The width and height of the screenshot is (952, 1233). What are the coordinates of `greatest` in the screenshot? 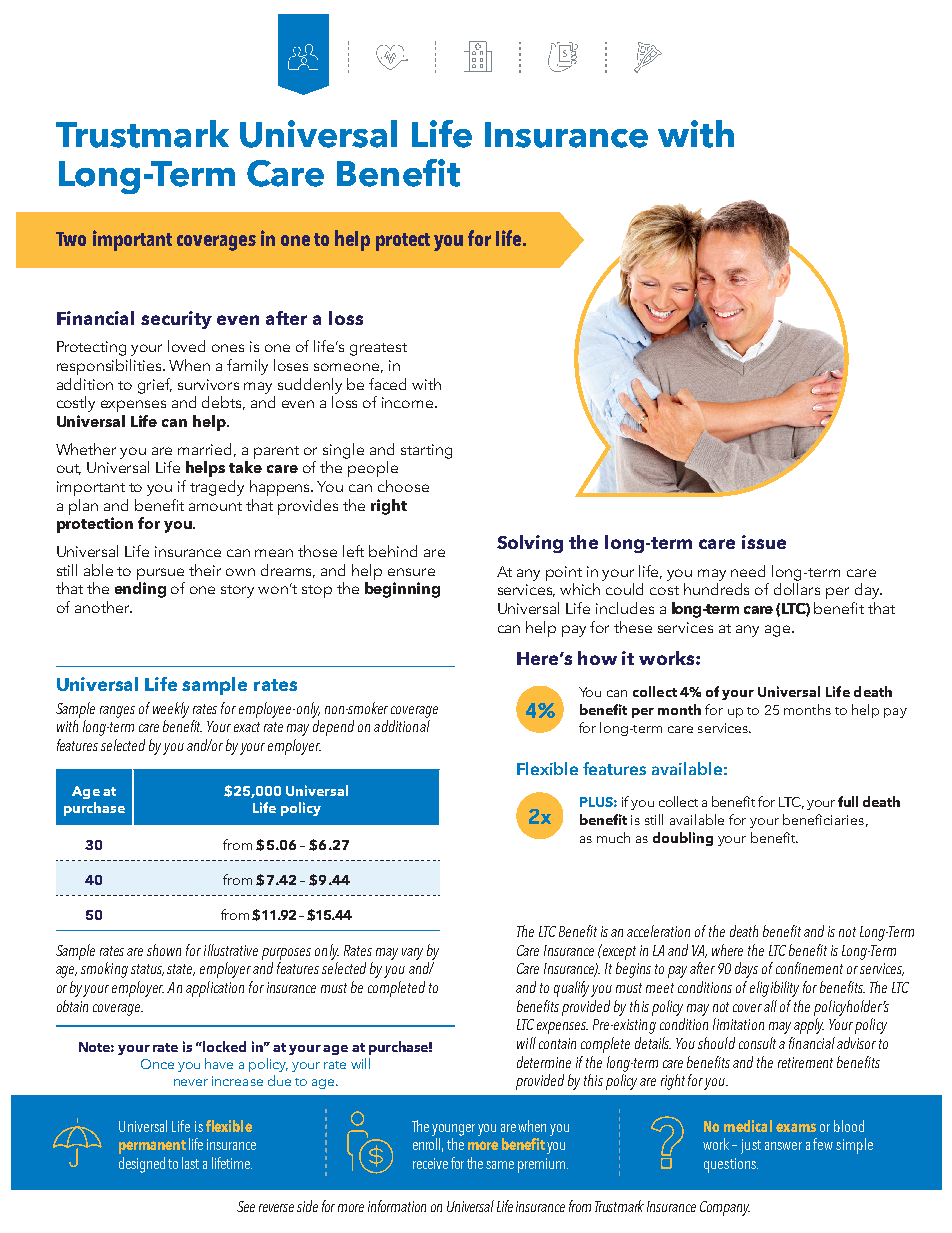 It's located at (378, 349).
